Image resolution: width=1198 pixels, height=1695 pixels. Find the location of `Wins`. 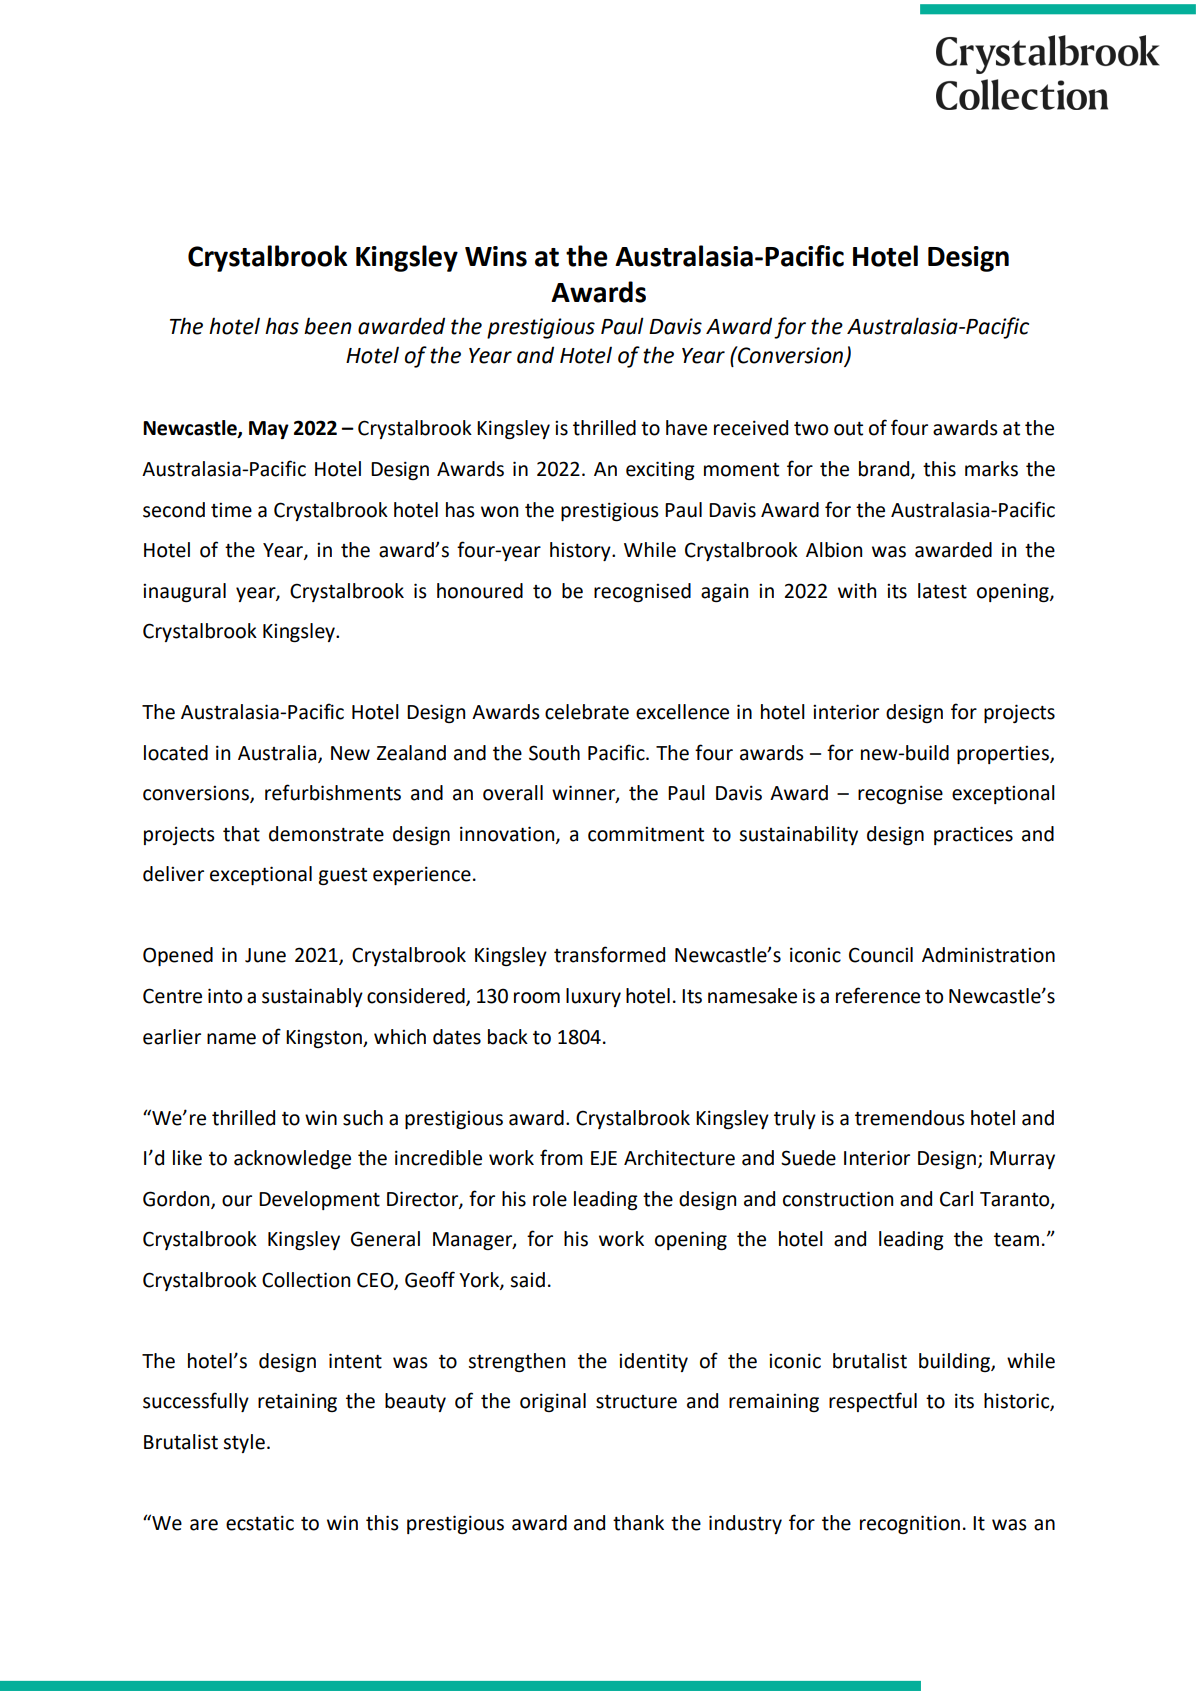

Wins is located at coordinates (496, 256).
